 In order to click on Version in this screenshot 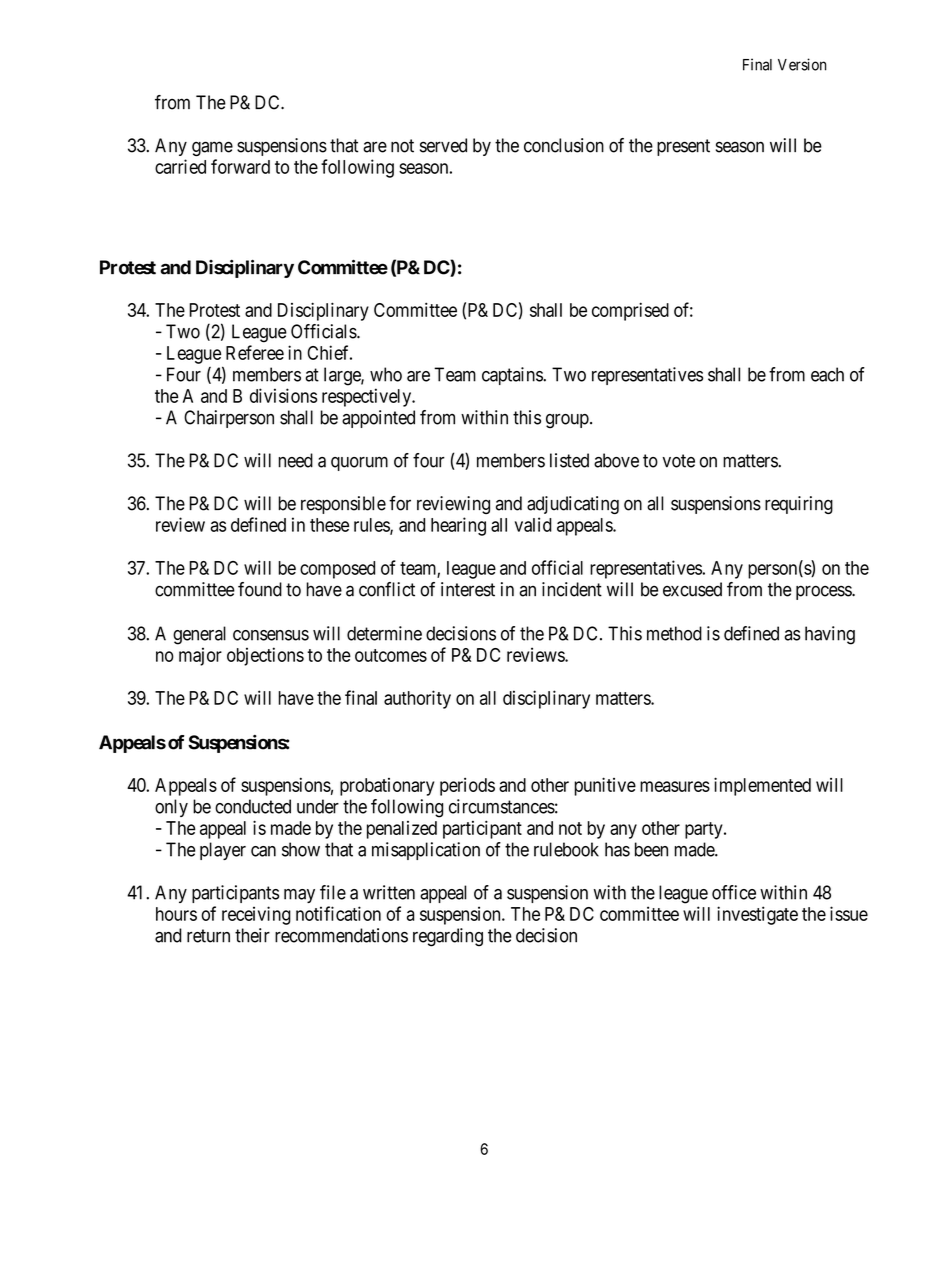, I will do `click(802, 64)`.
